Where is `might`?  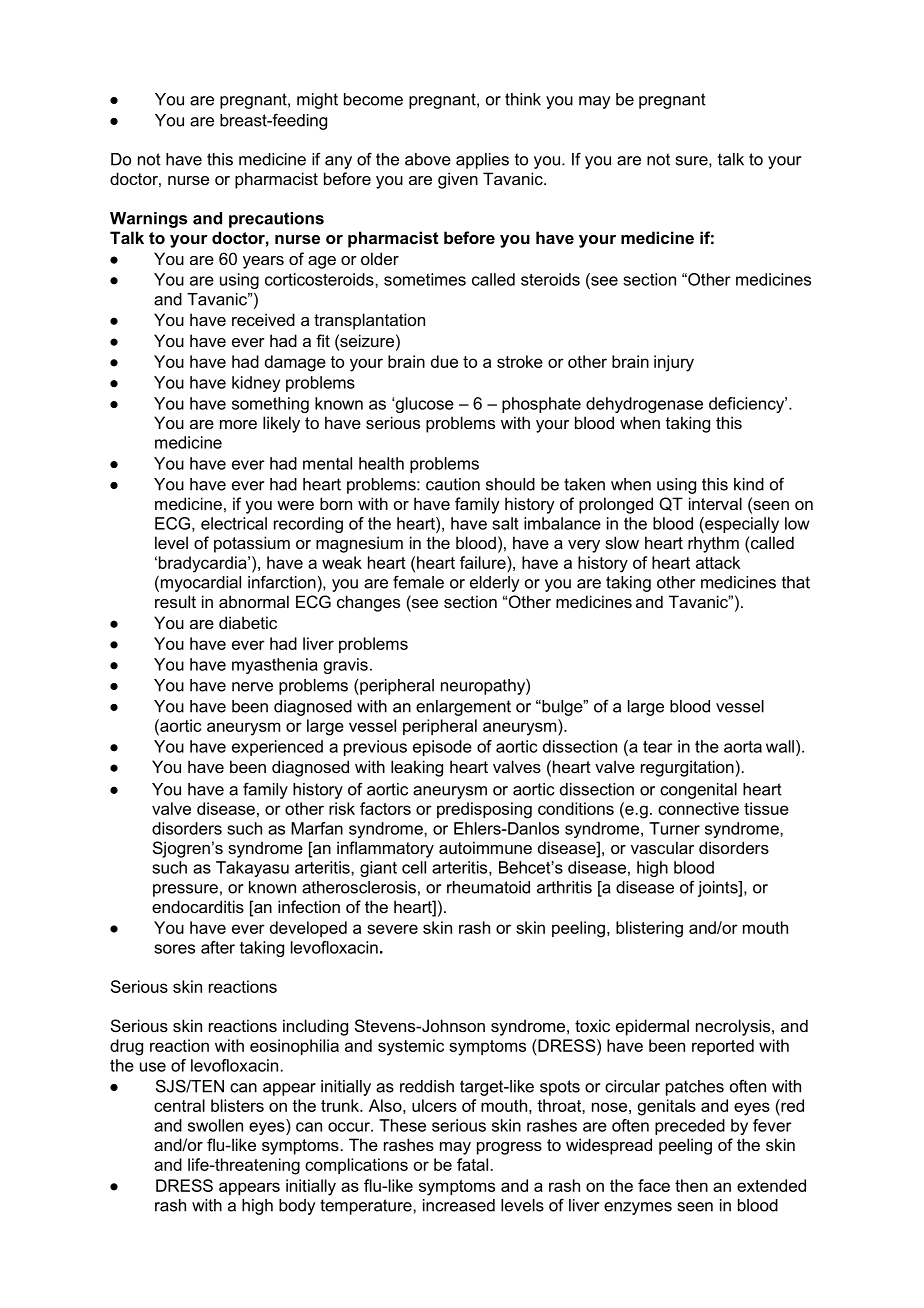 might is located at coordinates (317, 101).
